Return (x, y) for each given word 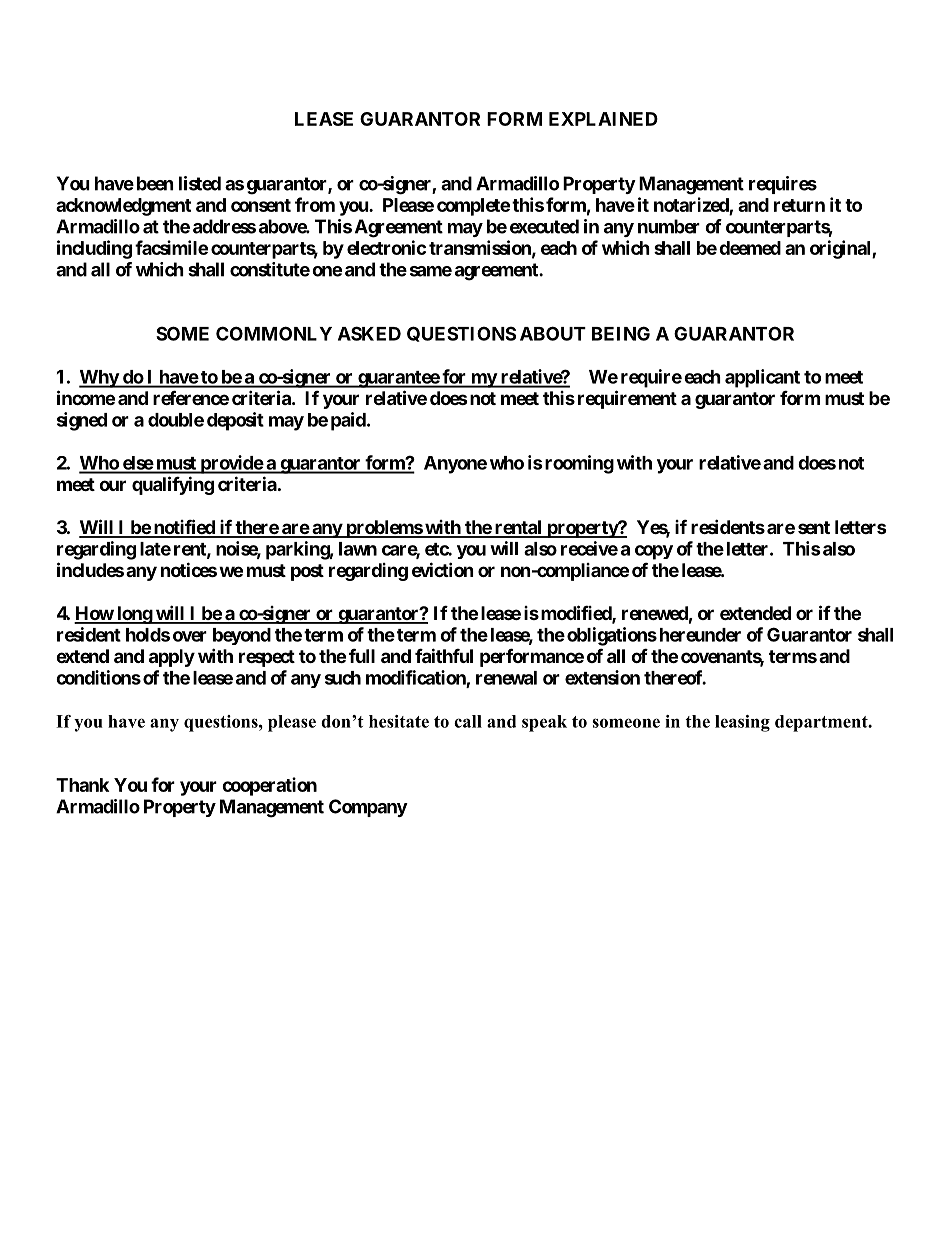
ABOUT (553, 333)
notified (184, 528)
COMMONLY (274, 333)
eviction (443, 569)
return (799, 205)
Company (368, 808)
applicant (762, 378)
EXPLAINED (603, 119)
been (155, 183)
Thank (82, 785)
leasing (742, 723)
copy (654, 552)
